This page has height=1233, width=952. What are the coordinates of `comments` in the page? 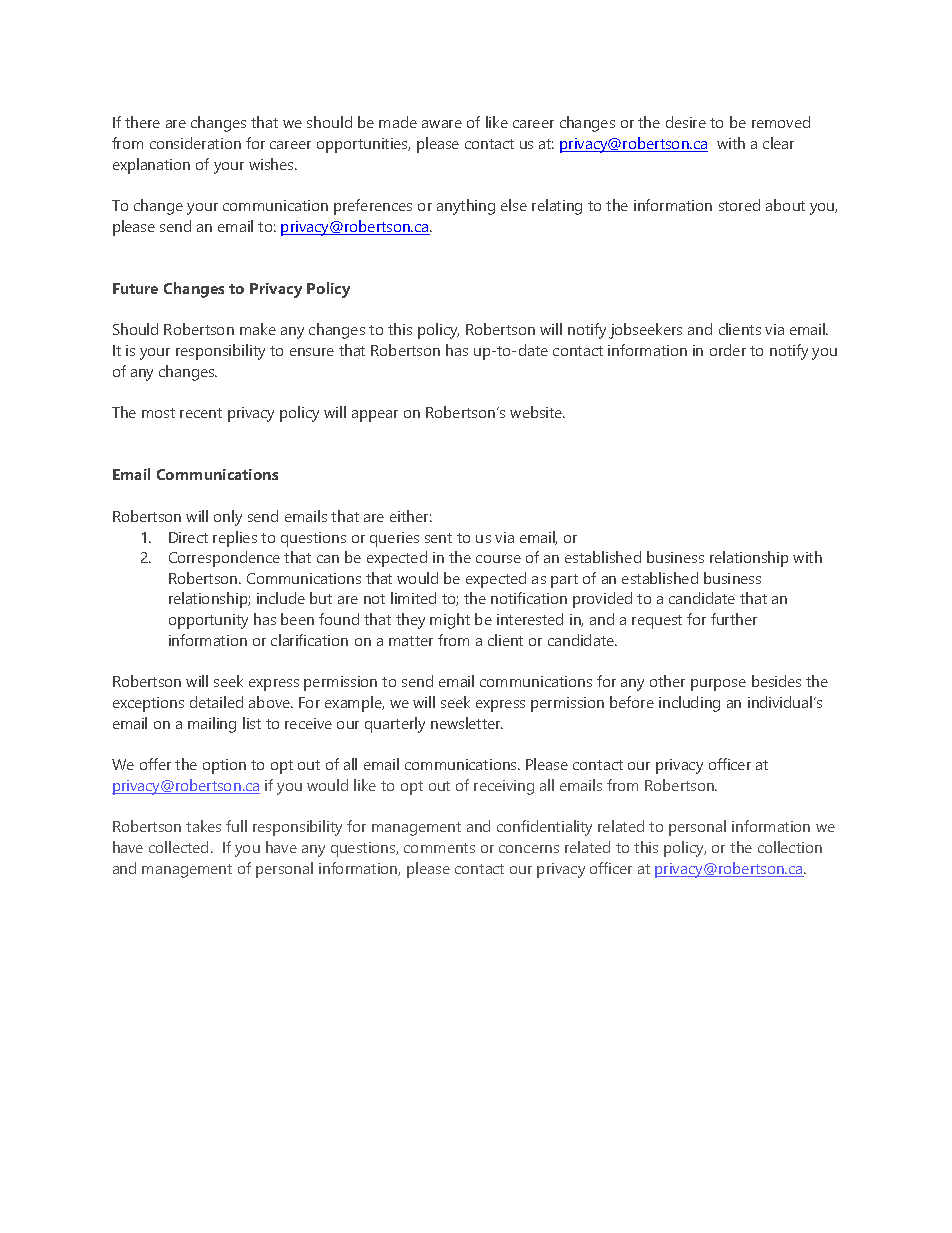 It's located at (439, 848).
